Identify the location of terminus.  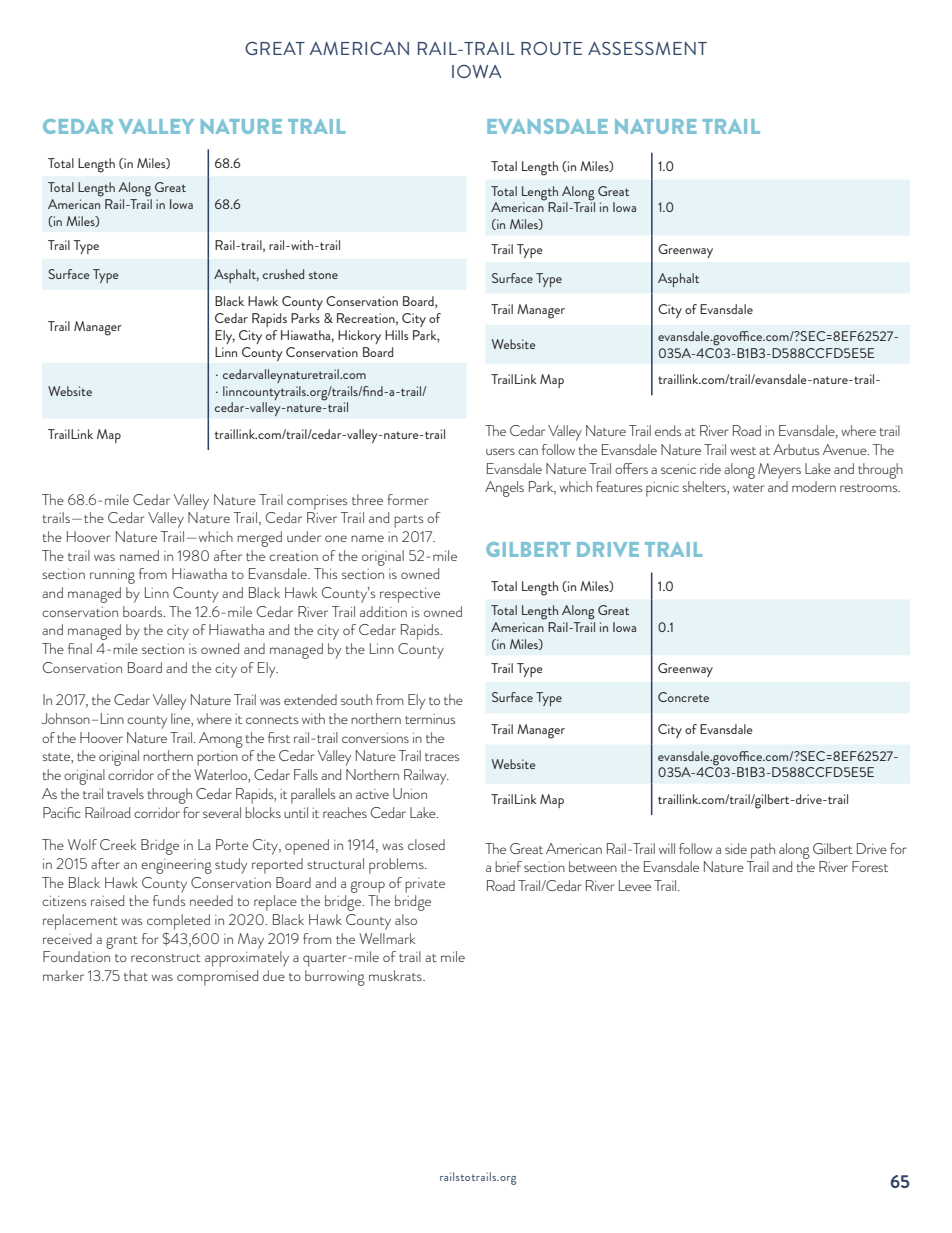
(430, 719).
